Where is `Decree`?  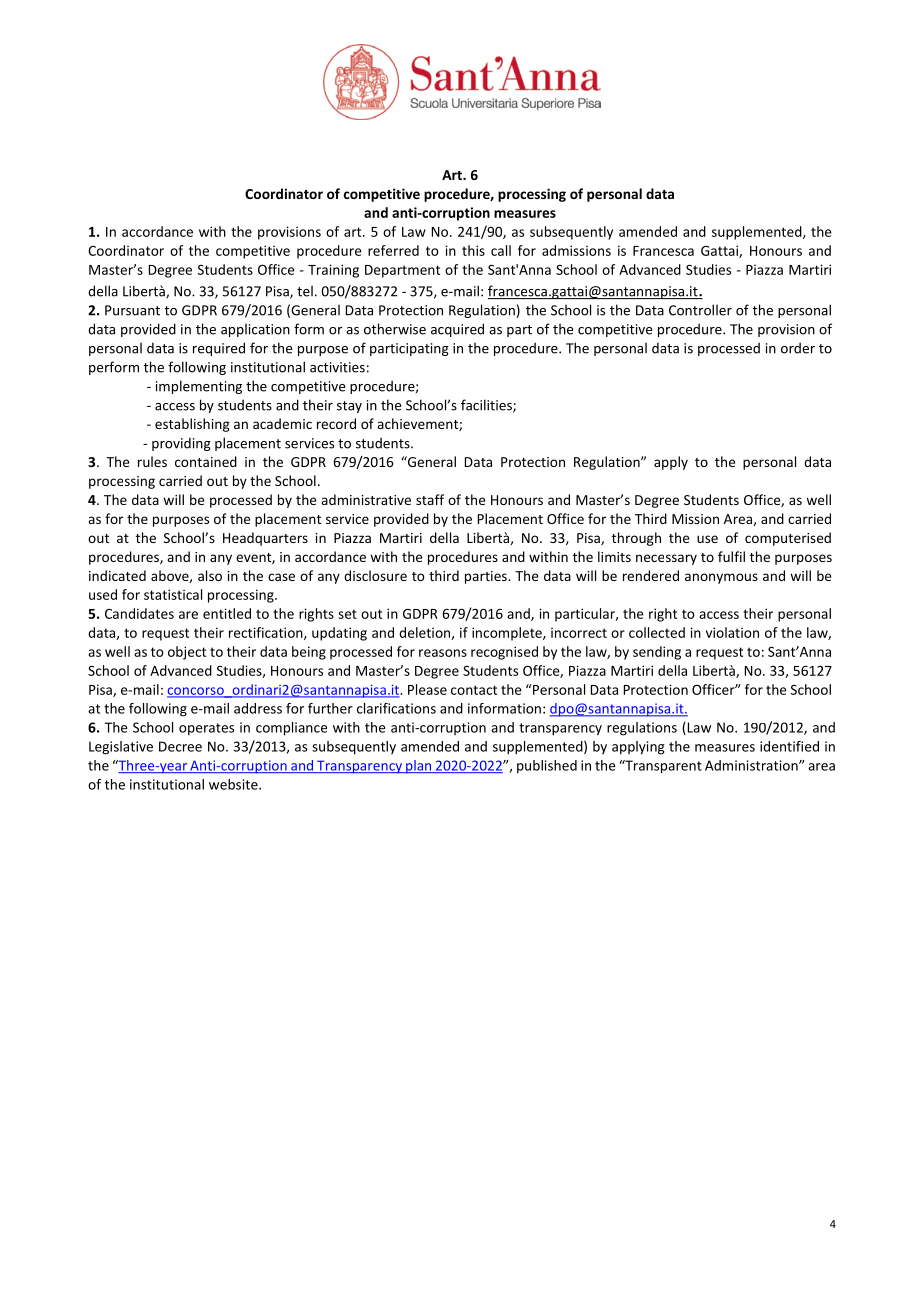
Decree is located at coordinates (180, 746).
